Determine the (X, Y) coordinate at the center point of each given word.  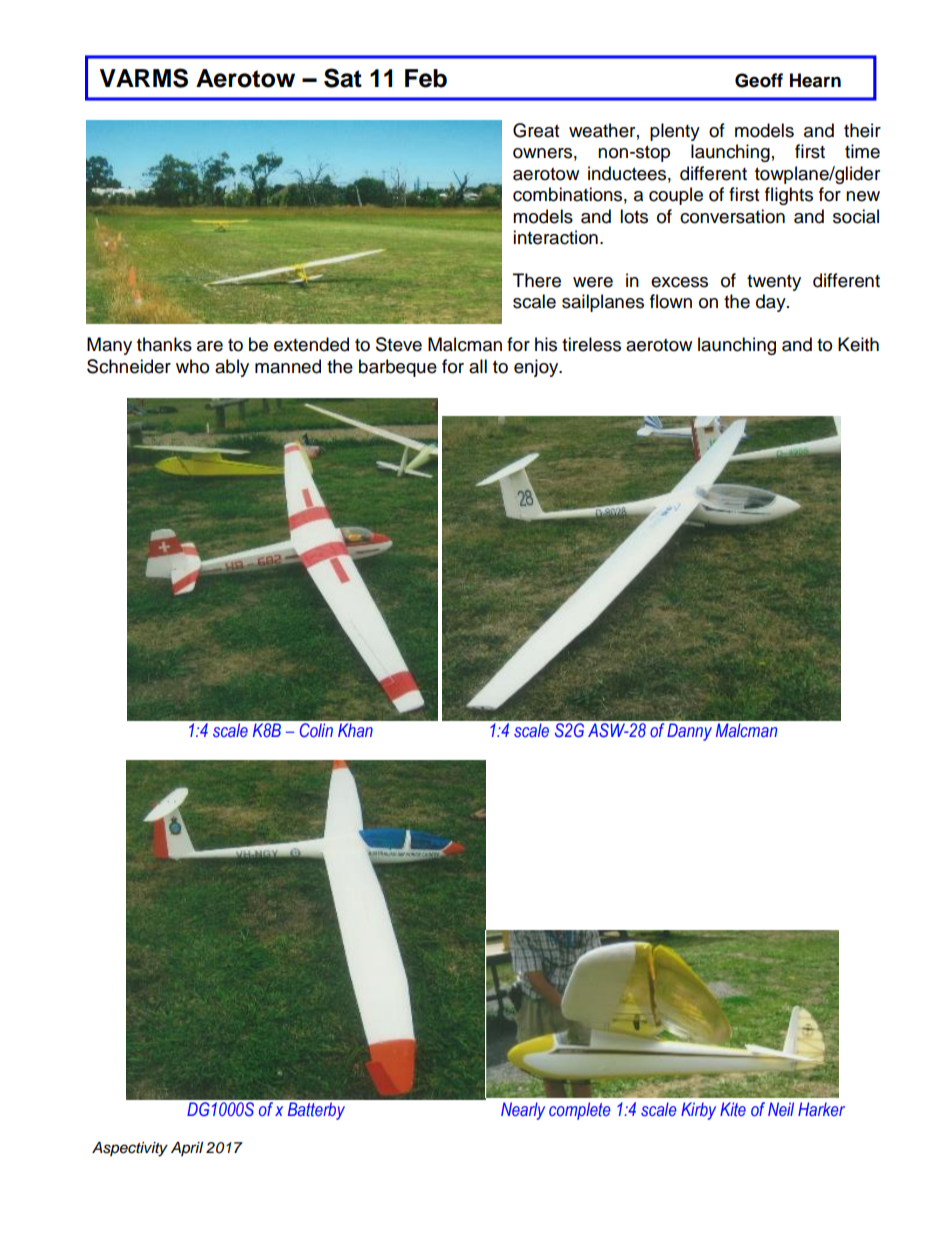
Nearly (523, 1111)
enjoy (537, 368)
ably (232, 368)
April (187, 1149)
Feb (426, 78)
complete (580, 1111)
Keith (858, 344)
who (192, 366)
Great (536, 130)
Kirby (698, 1111)
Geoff (759, 80)
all (478, 366)
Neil (781, 1109)
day (772, 303)
